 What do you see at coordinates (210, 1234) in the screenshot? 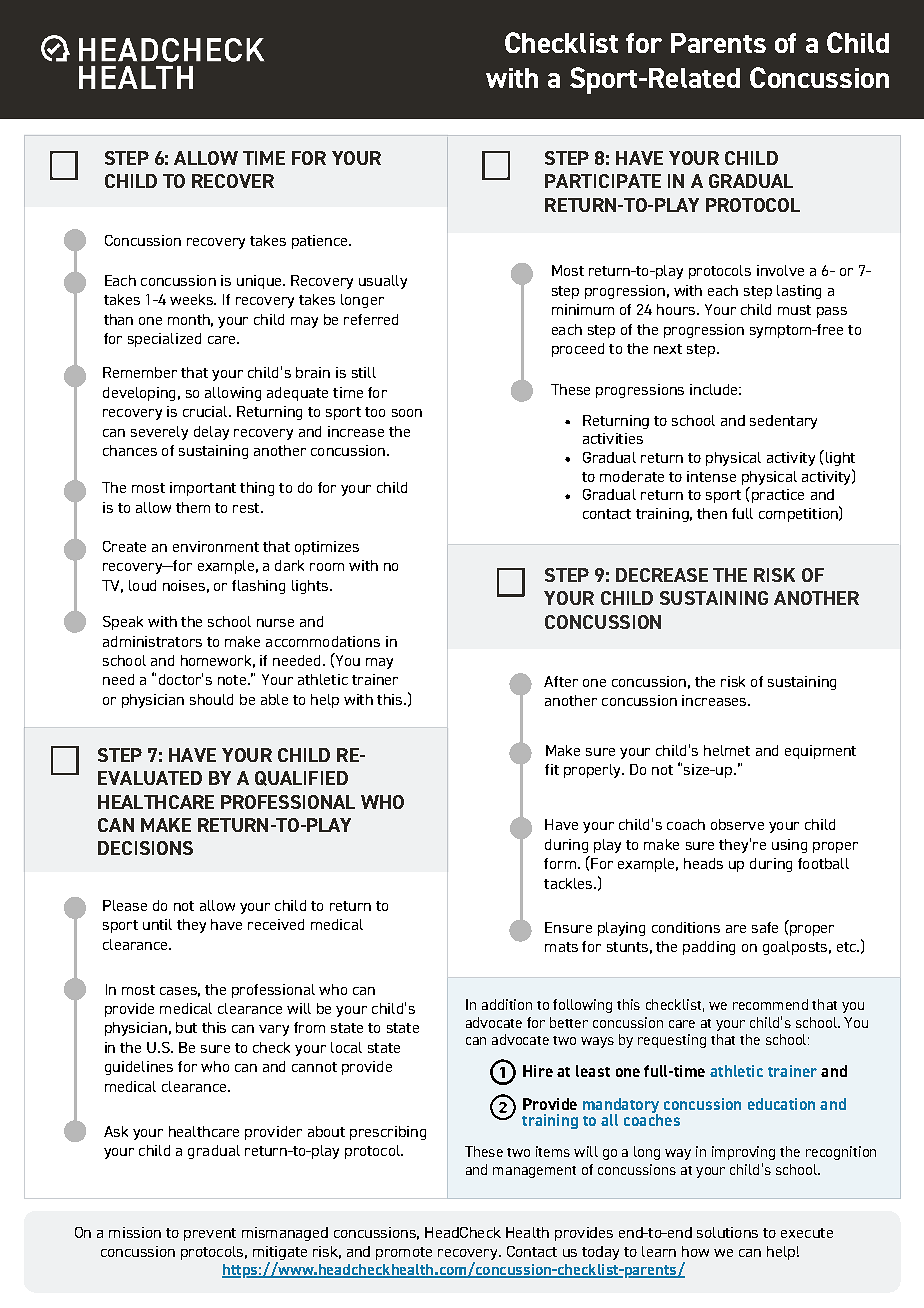
I see `prevent` at bounding box center [210, 1234].
